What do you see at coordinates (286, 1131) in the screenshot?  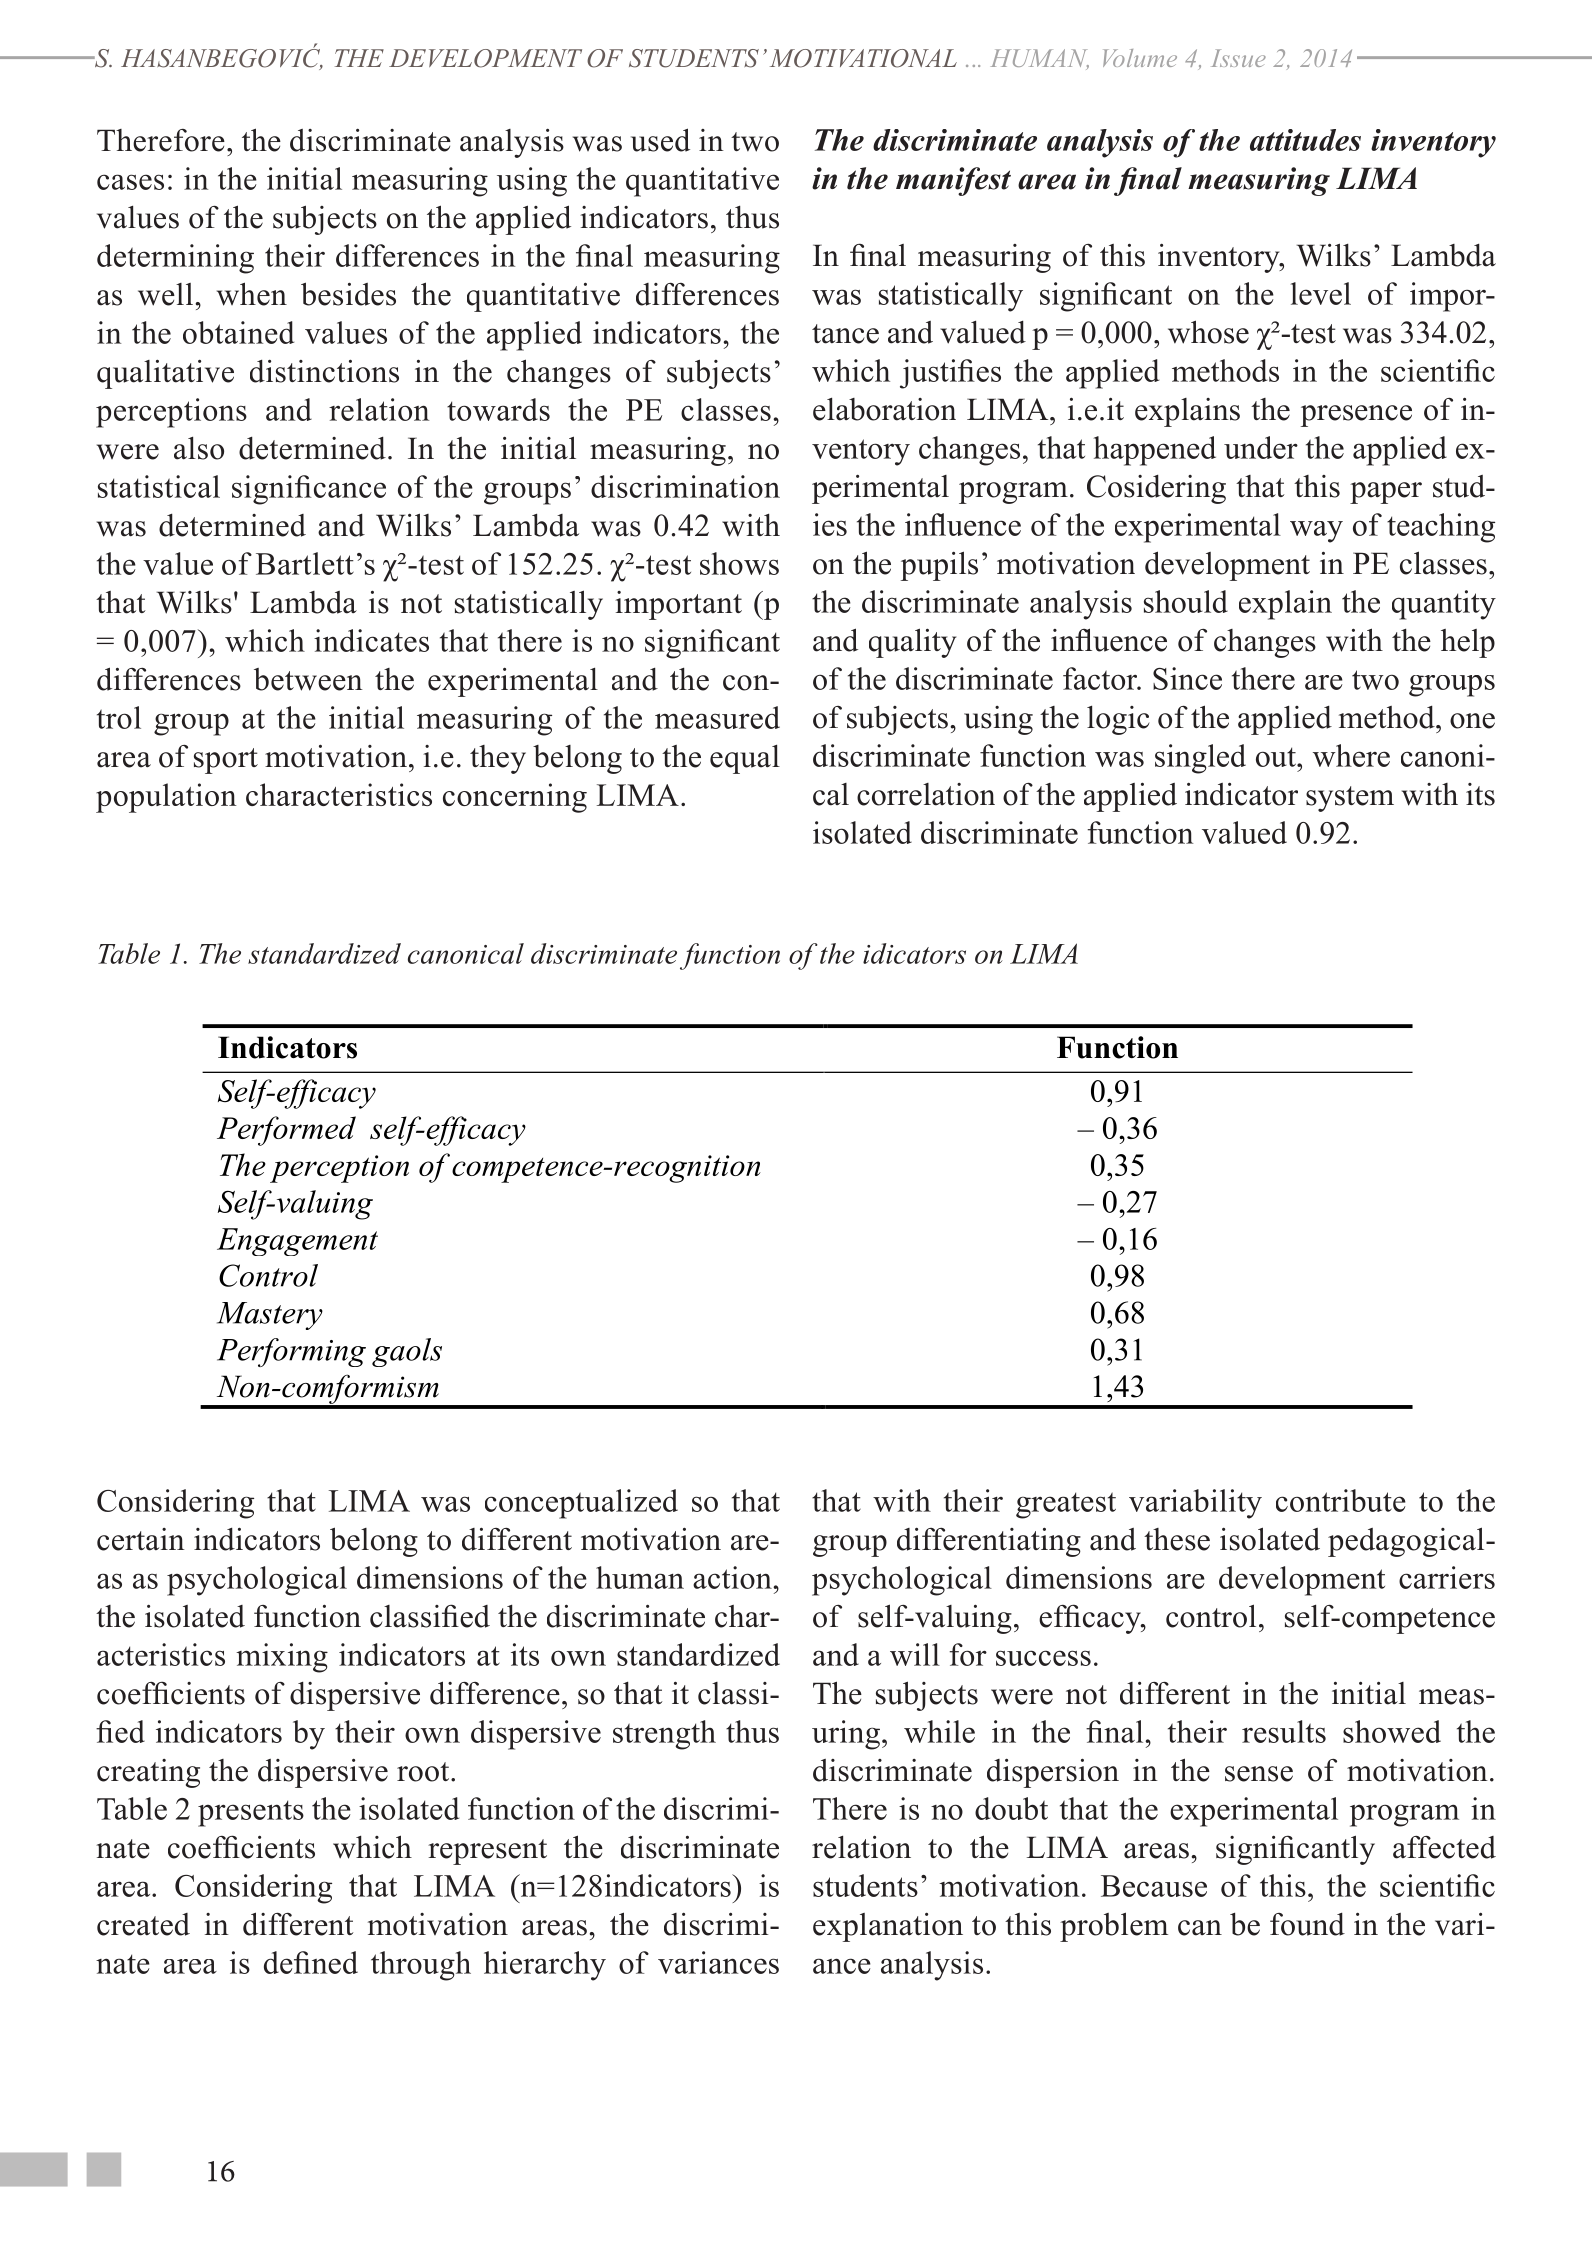 I see `Performed` at bounding box center [286, 1131].
